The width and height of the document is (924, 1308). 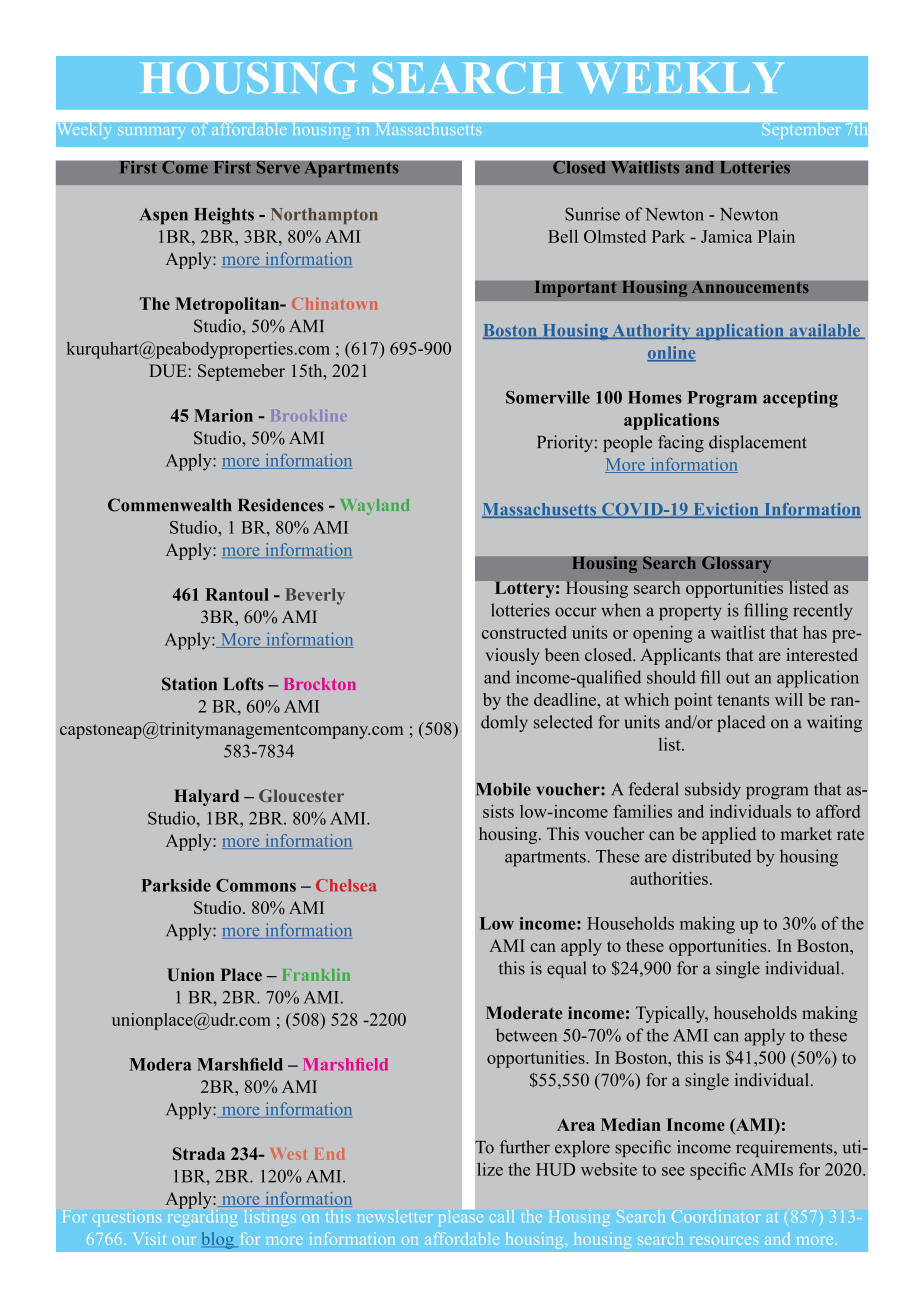 I want to click on Station, so click(x=189, y=684).
